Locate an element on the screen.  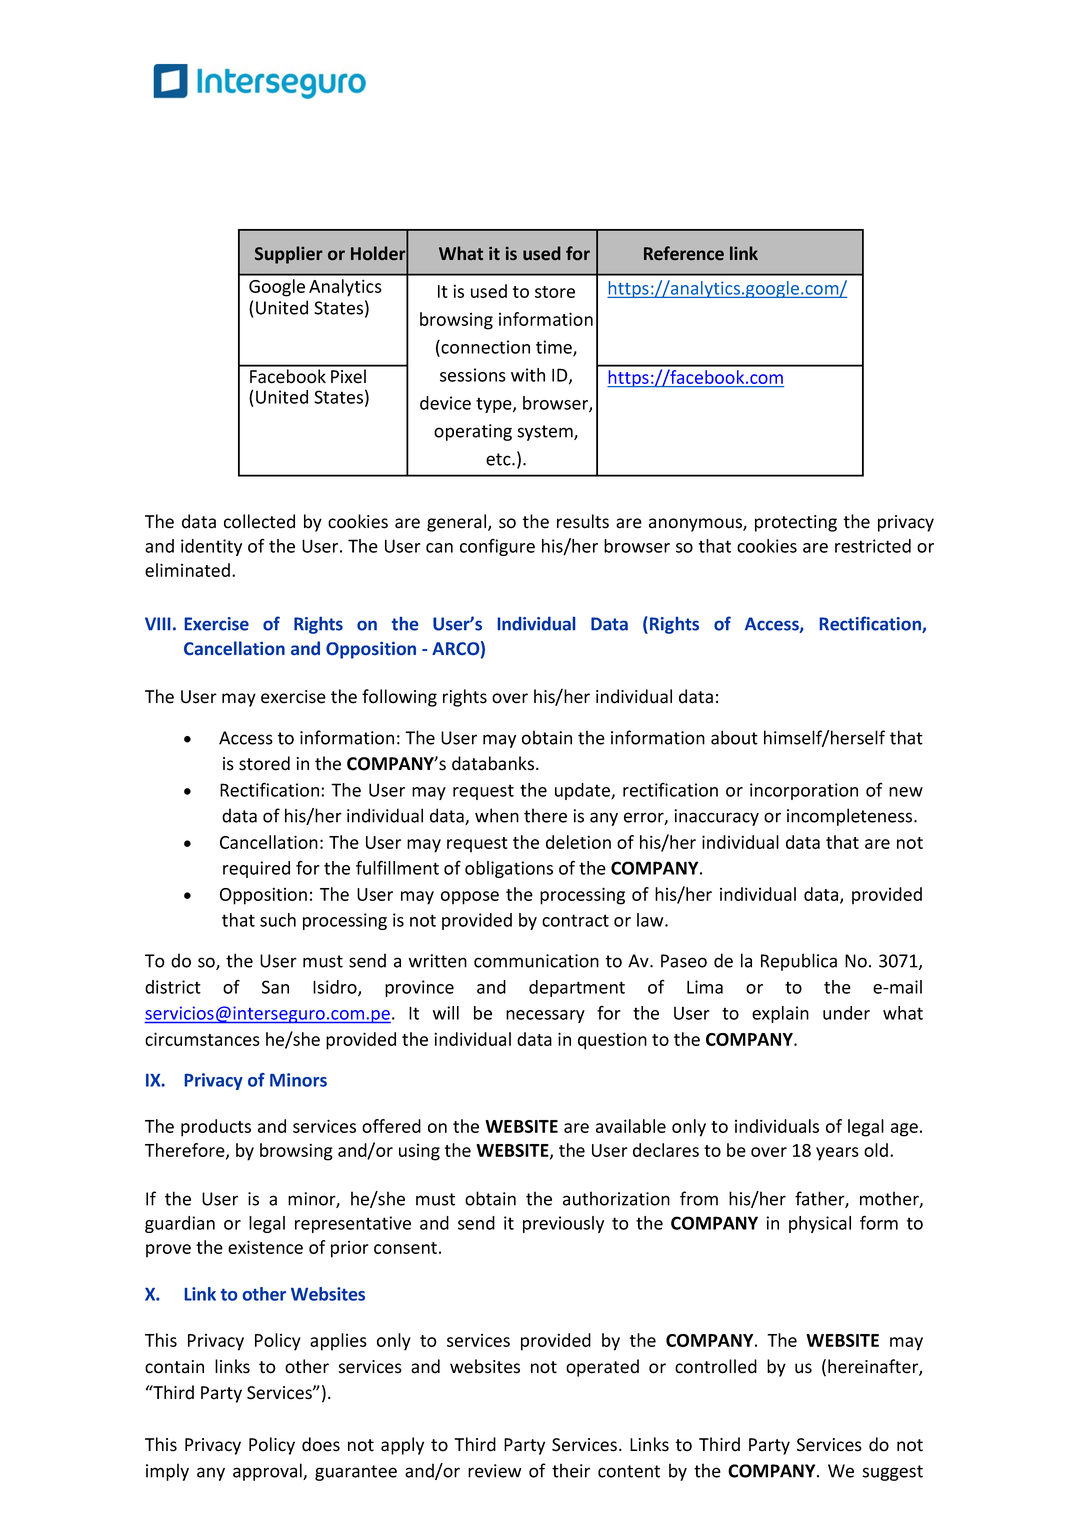
previously is located at coordinates (563, 1224).
